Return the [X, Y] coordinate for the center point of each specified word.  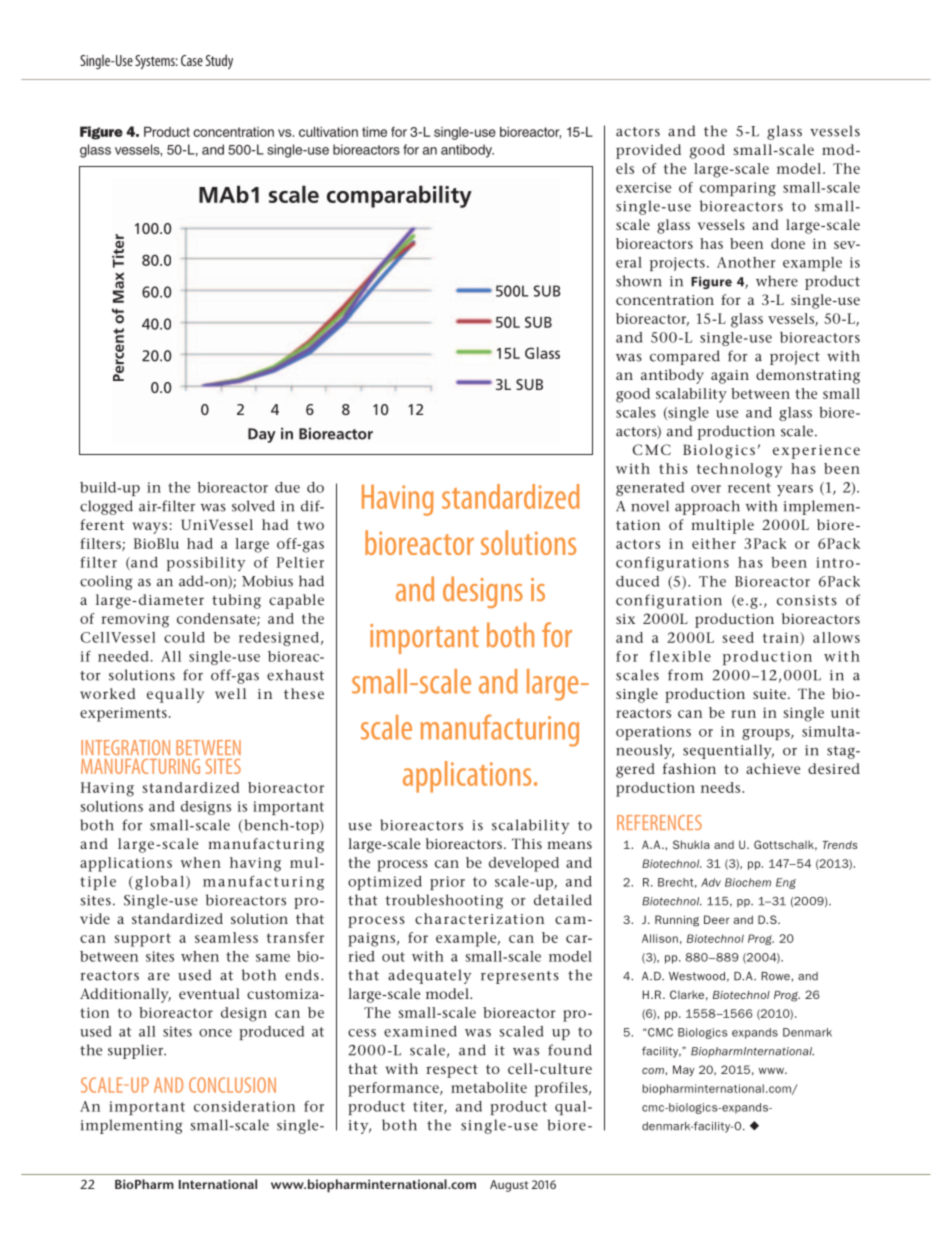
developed [524, 864]
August [509, 1186]
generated [650, 489]
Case [192, 60]
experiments [123, 714]
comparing [738, 189]
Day [262, 435]
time [374, 132]
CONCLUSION [232, 1085]
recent [749, 488]
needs [722, 787]
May [683, 1070]
